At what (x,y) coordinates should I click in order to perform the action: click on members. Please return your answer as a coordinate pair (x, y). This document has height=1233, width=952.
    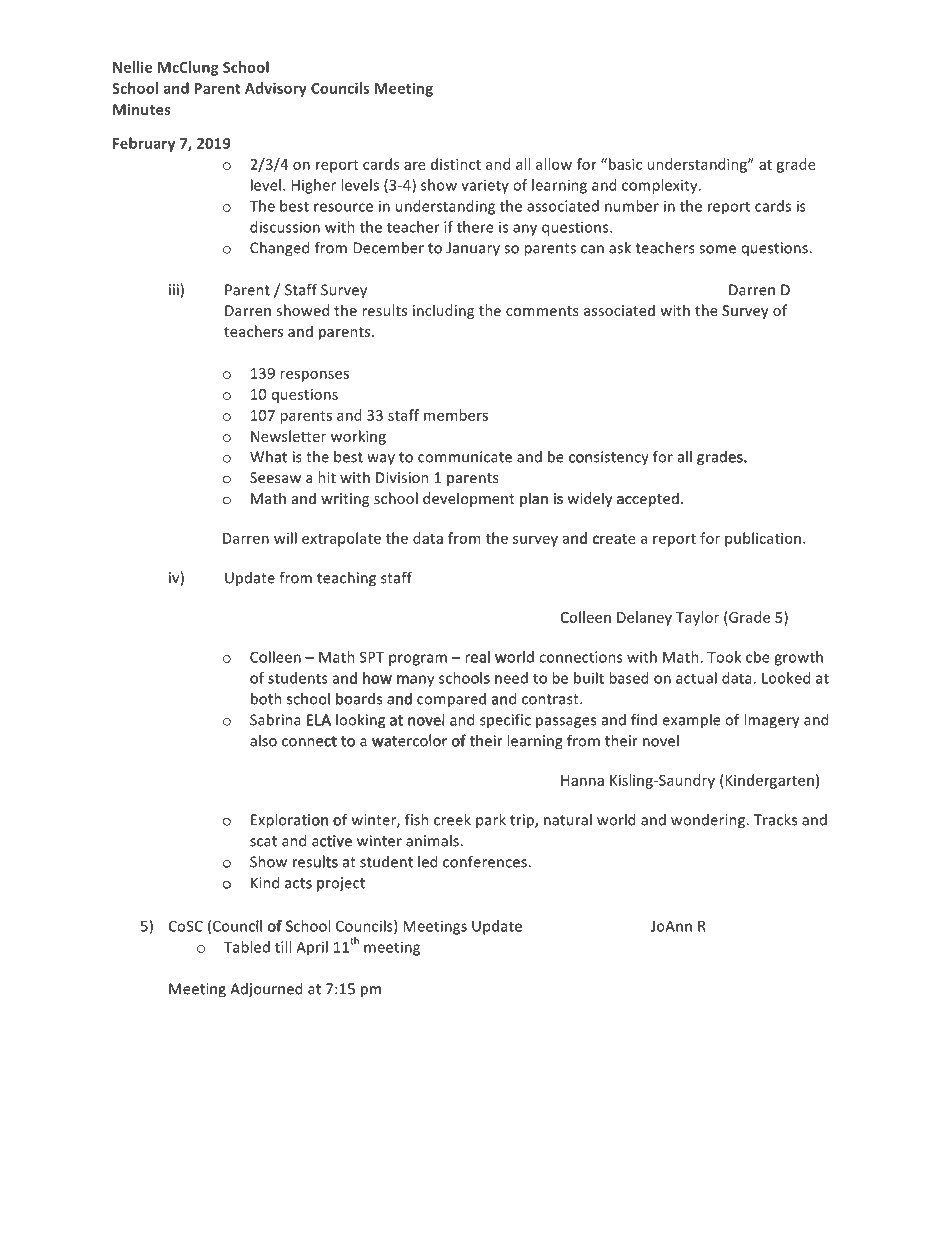
    Looking at the image, I should click on (456, 415).
